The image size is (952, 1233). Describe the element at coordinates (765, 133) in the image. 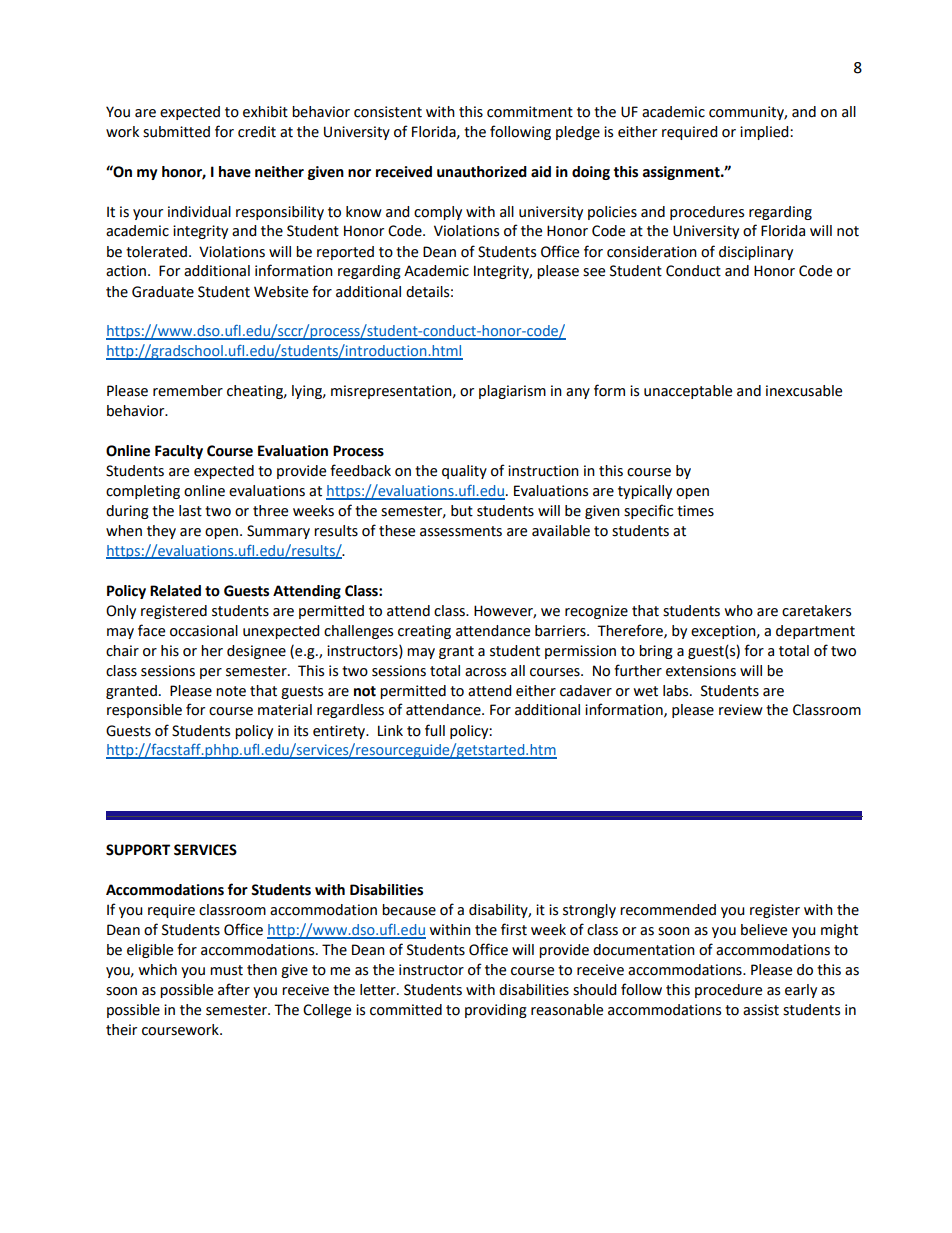

I see `implied` at that location.
